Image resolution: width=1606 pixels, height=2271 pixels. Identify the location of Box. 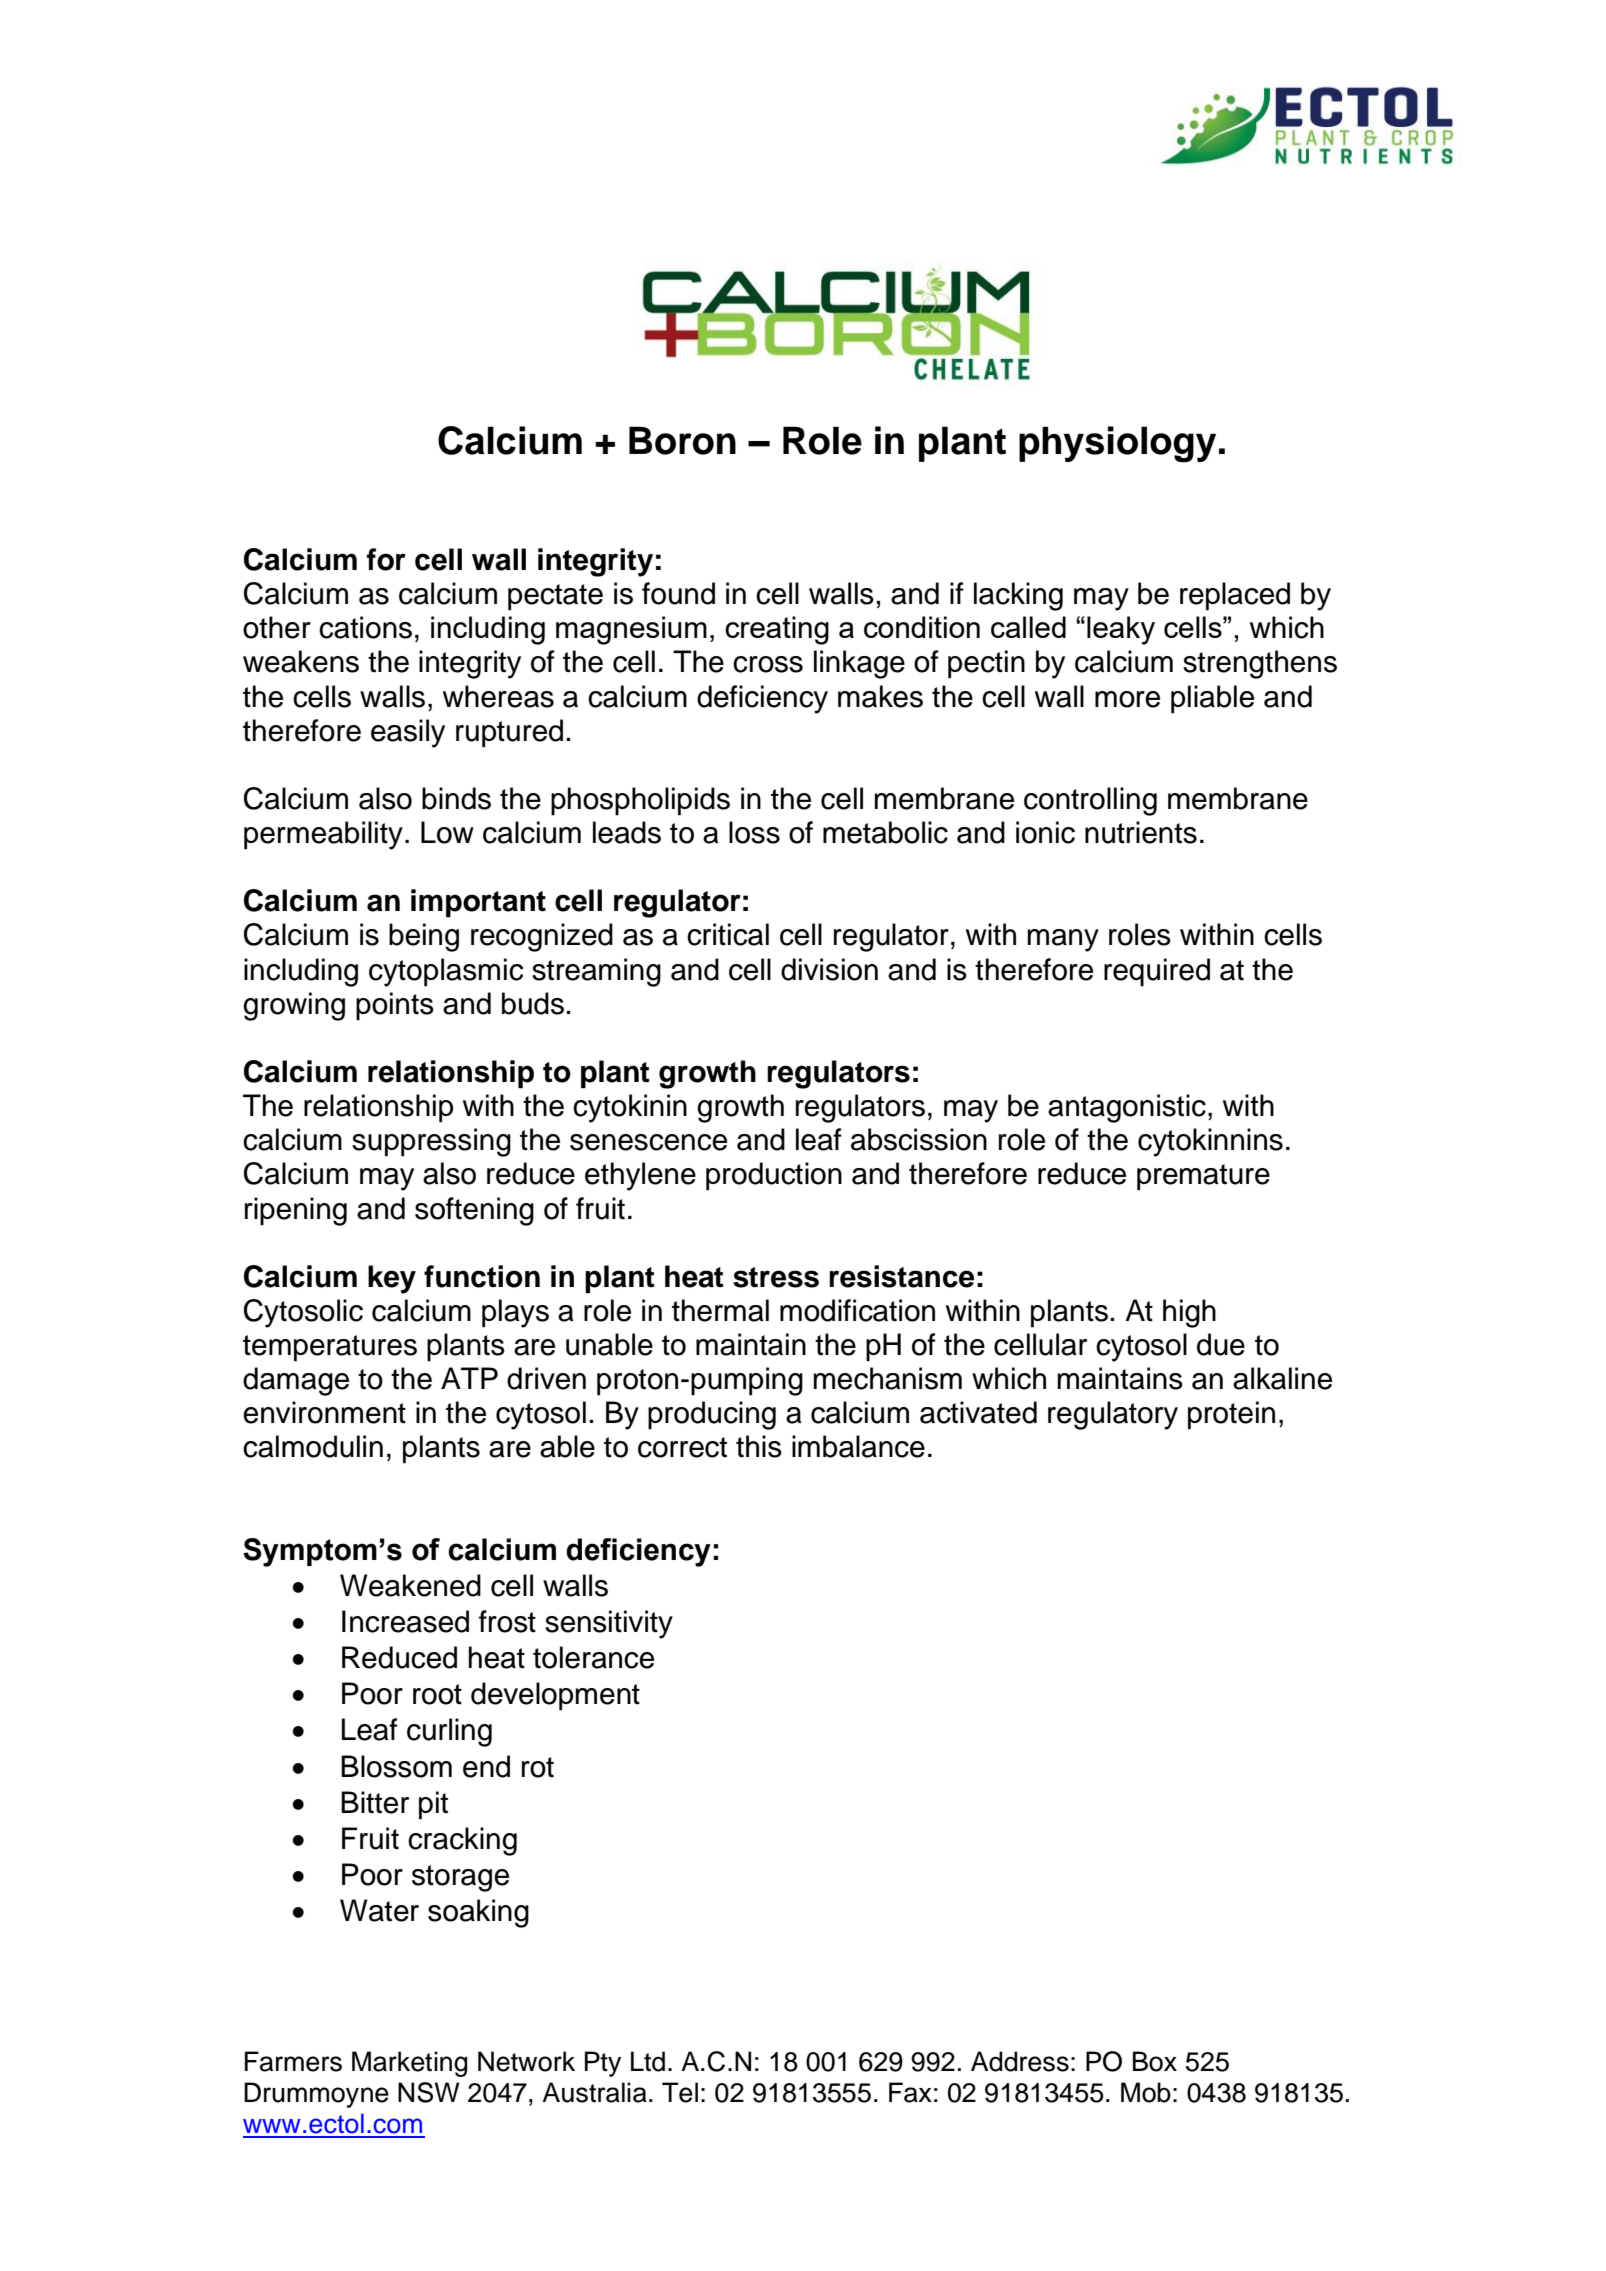
(1155, 2061).
